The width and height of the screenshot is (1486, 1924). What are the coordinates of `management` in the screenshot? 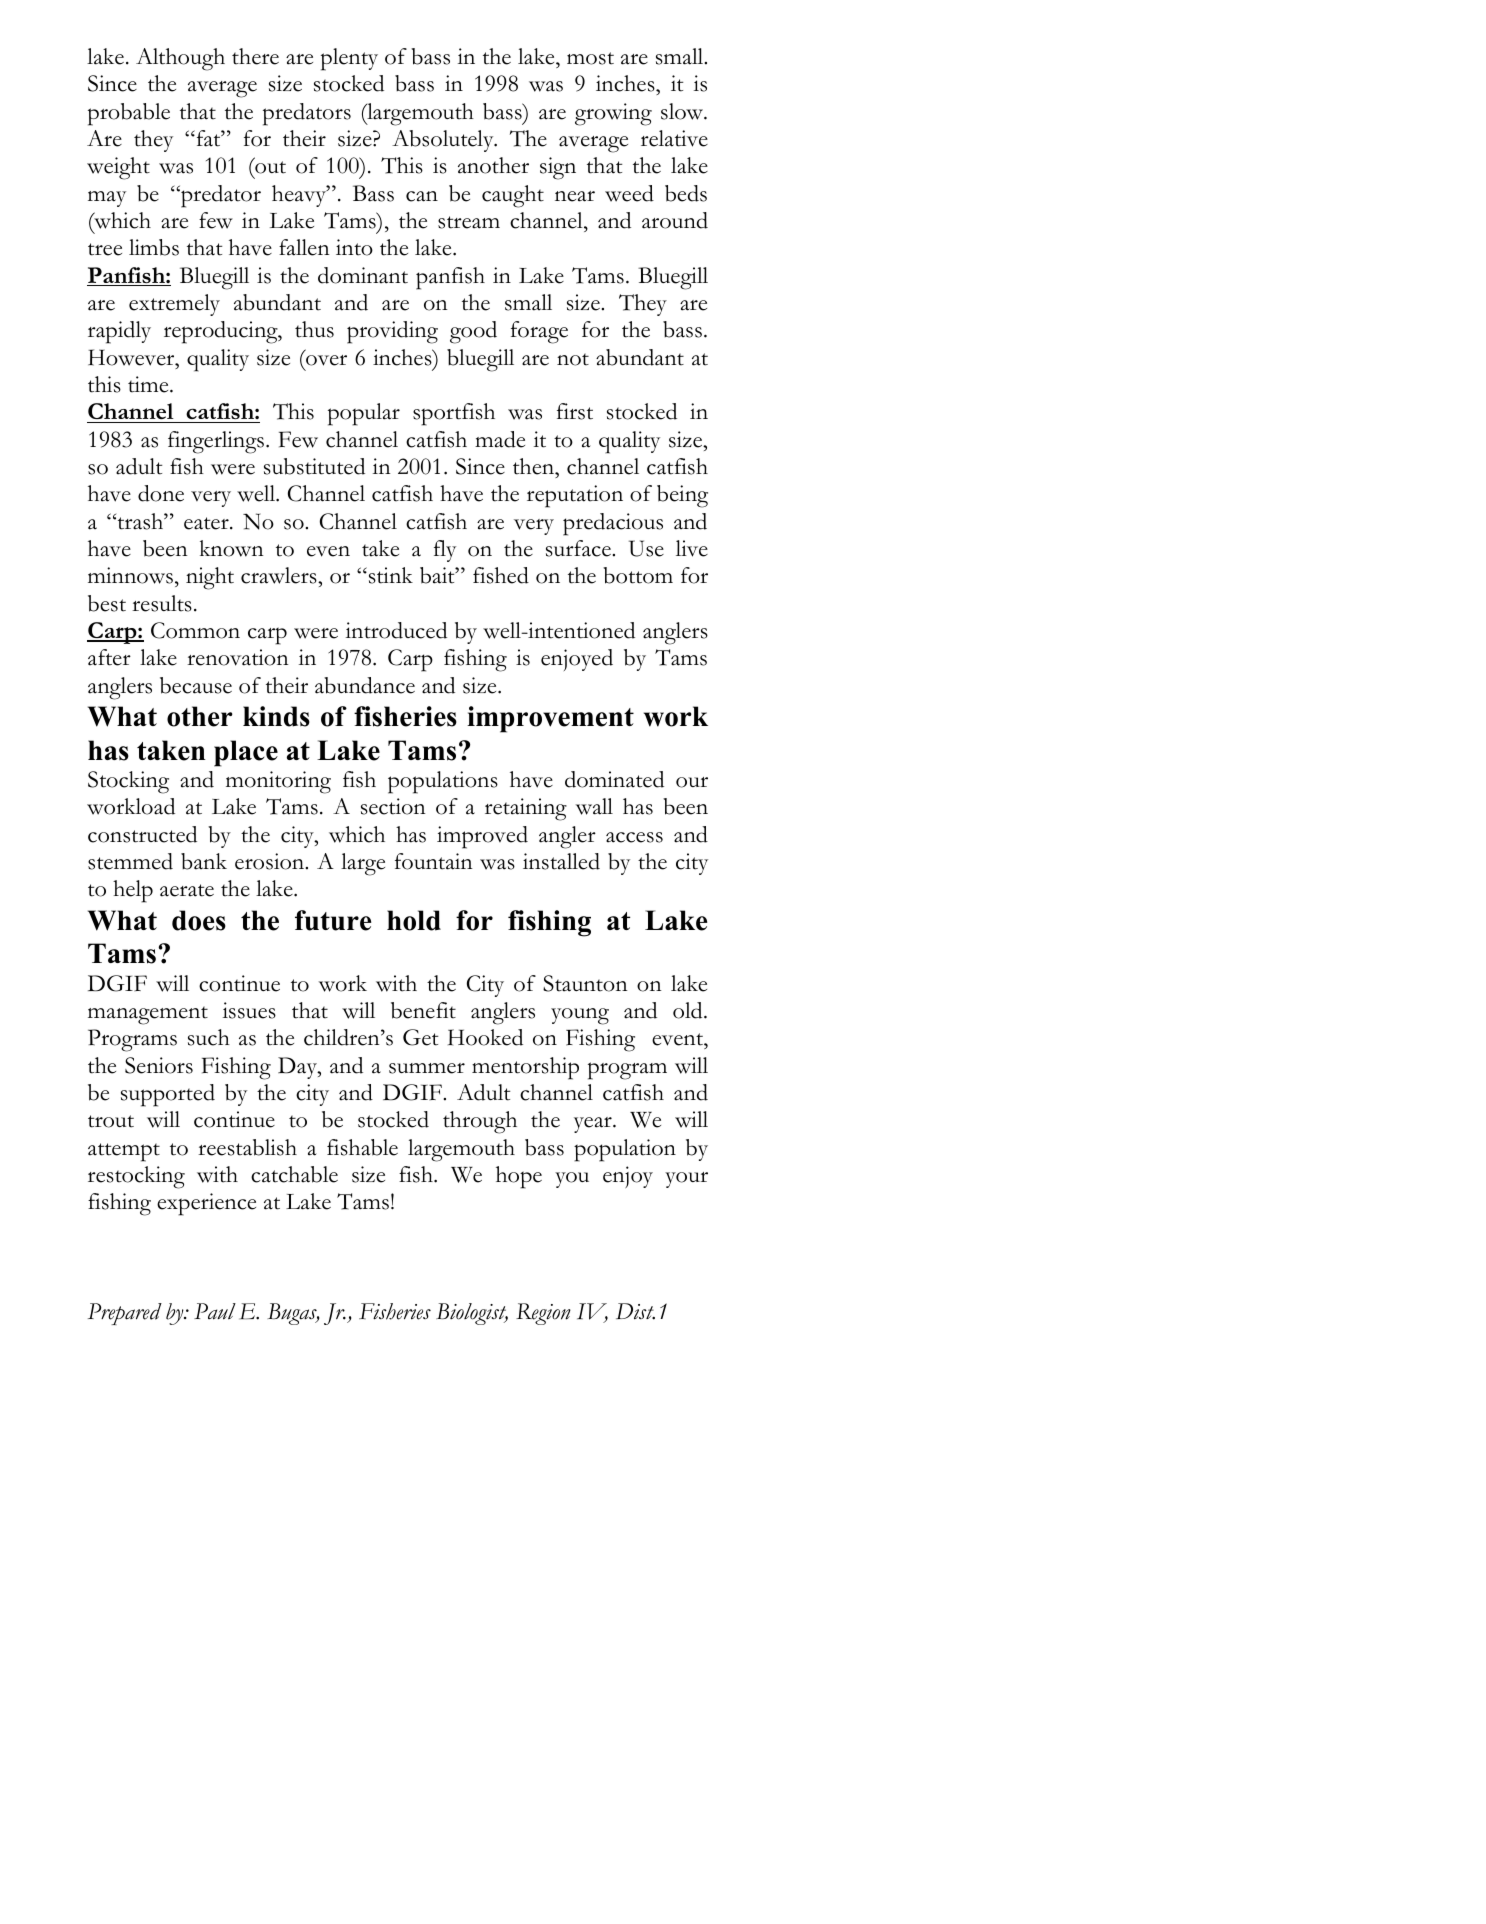 It's located at (148, 1015).
